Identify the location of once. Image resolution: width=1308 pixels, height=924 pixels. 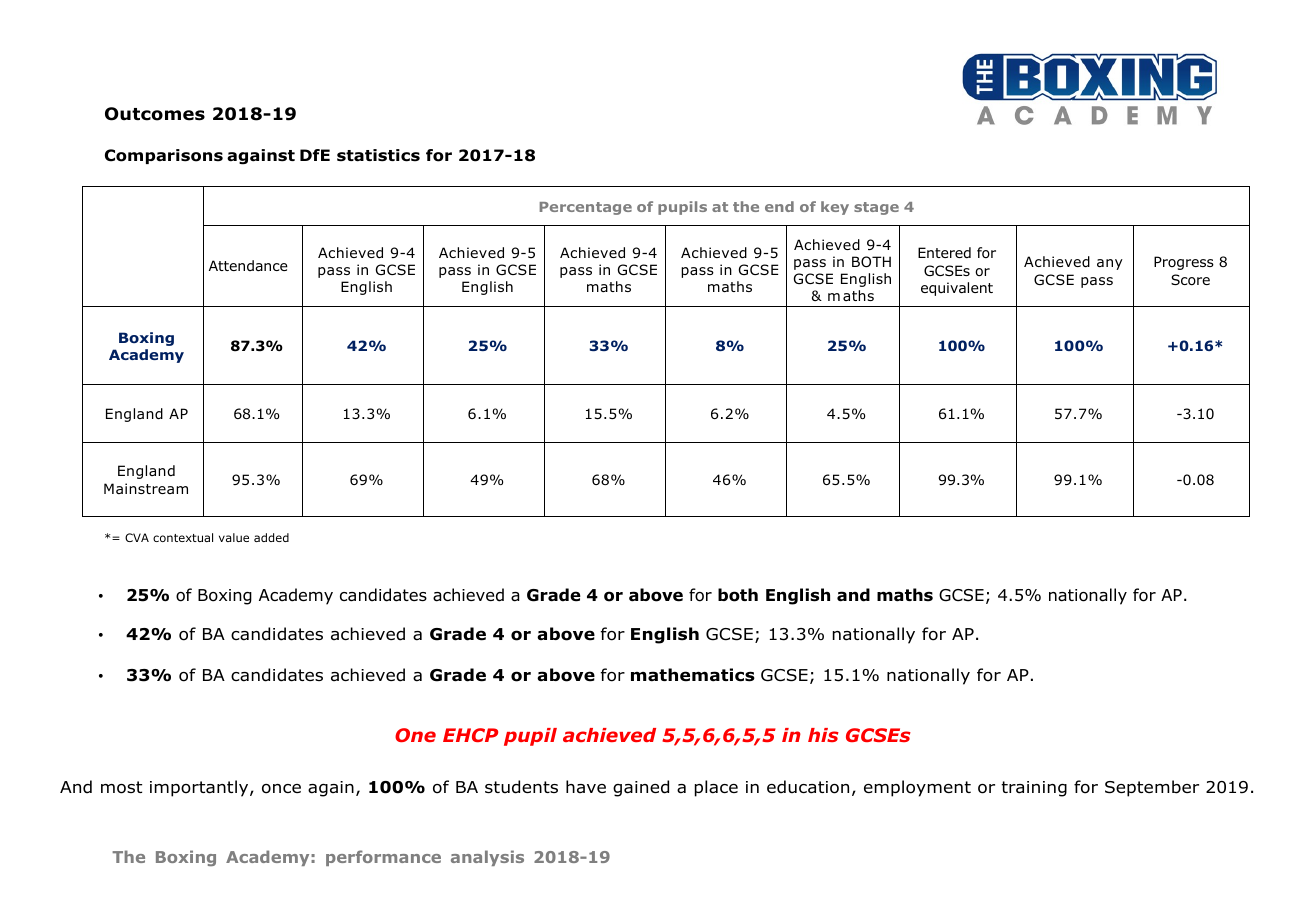
(281, 789).
